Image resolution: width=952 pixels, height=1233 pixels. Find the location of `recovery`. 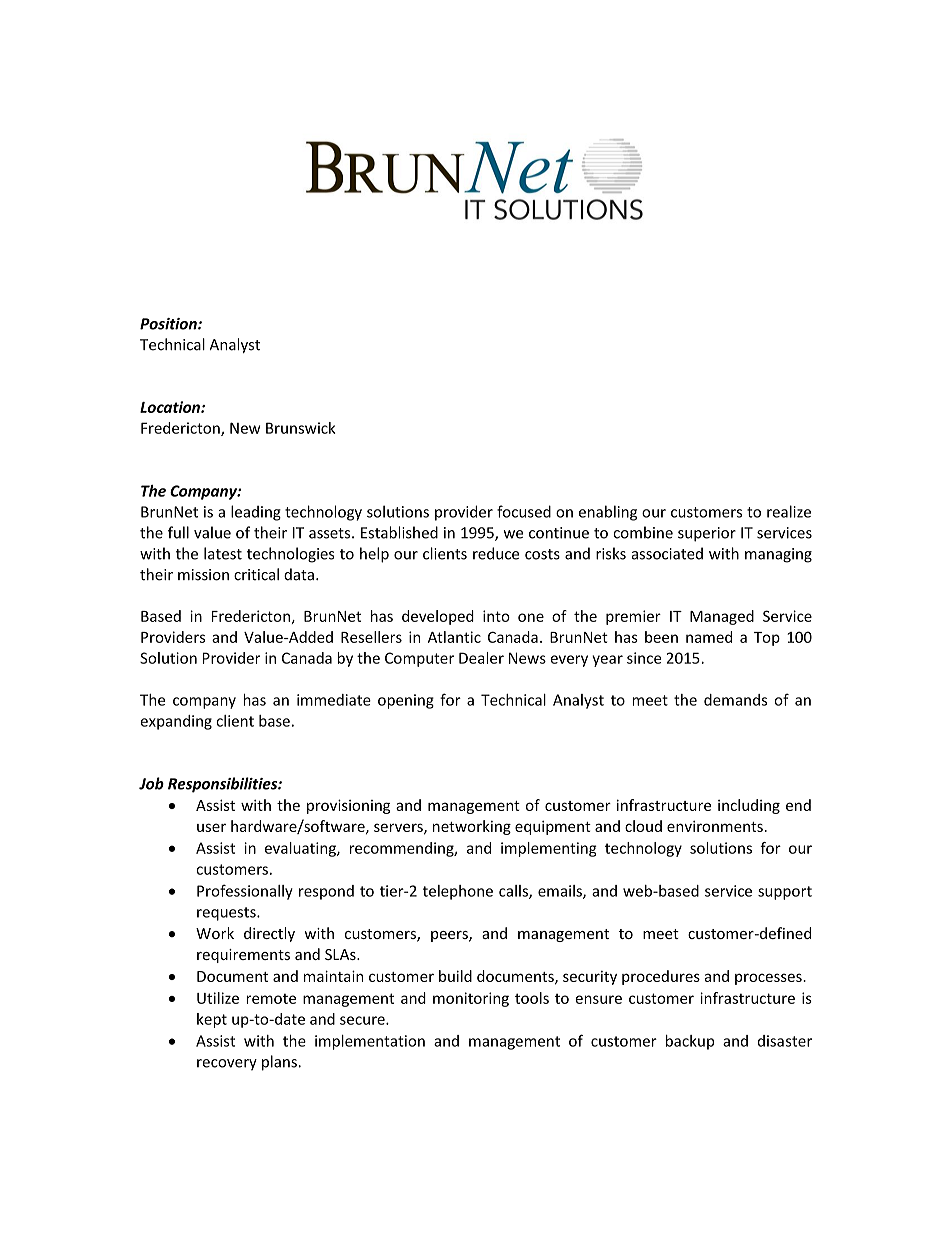

recovery is located at coordinates (227, 1065).
